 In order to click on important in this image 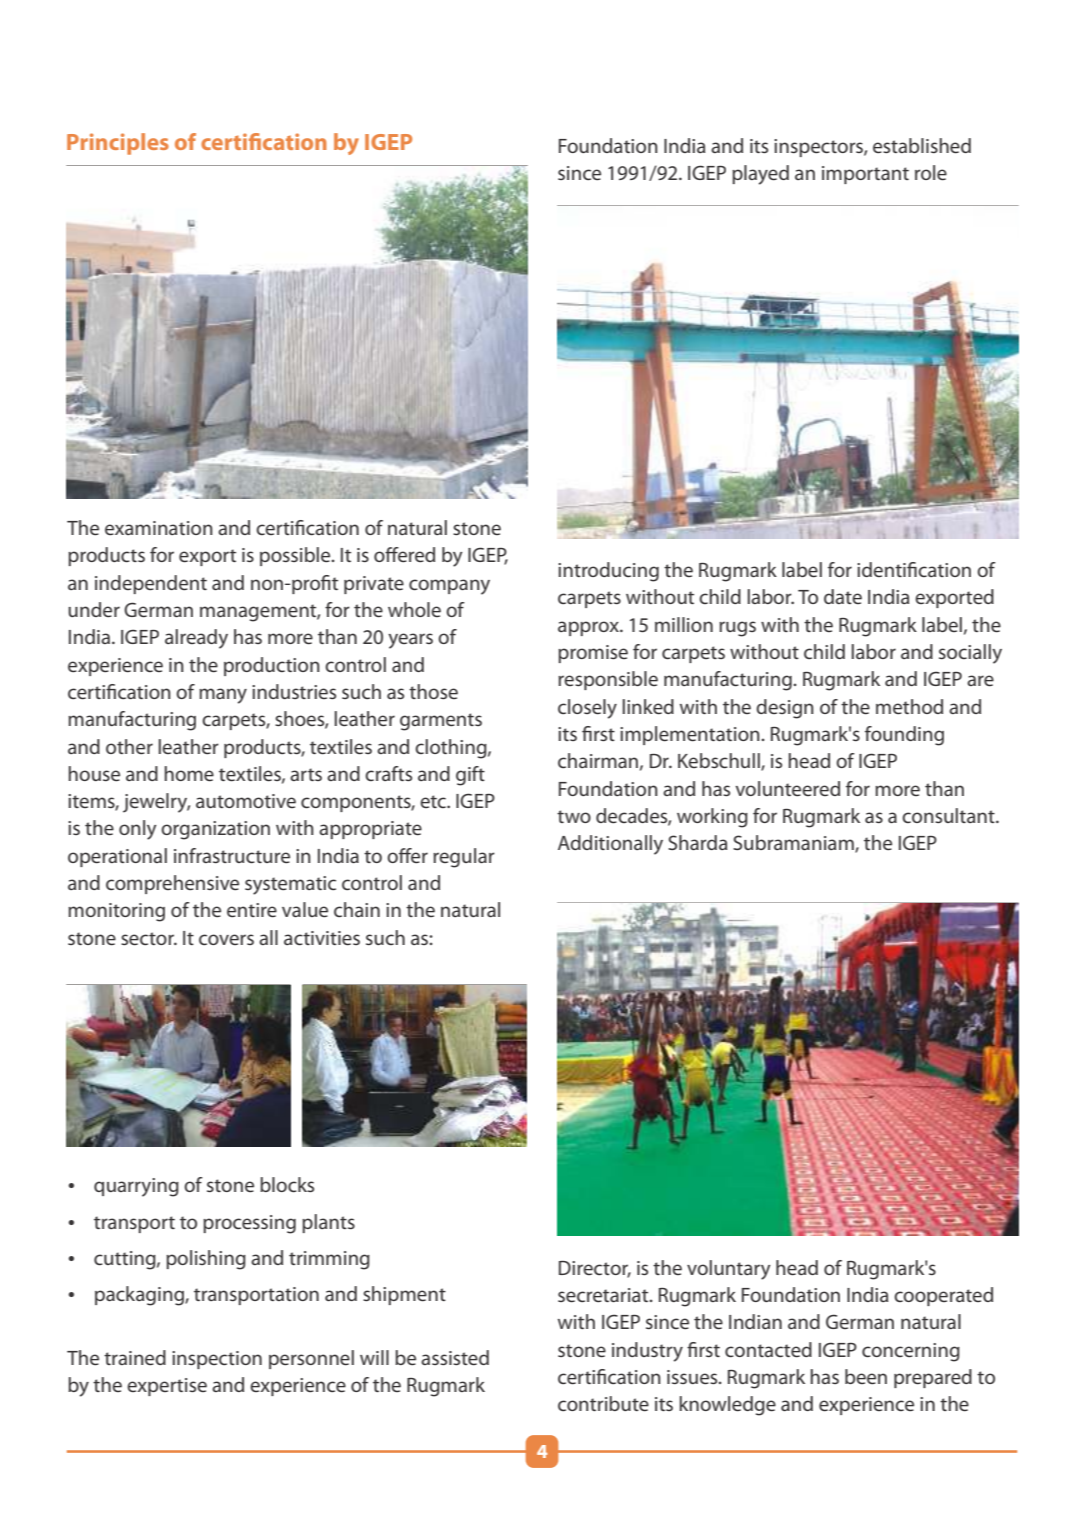, I will do `click(865, 175)`.
